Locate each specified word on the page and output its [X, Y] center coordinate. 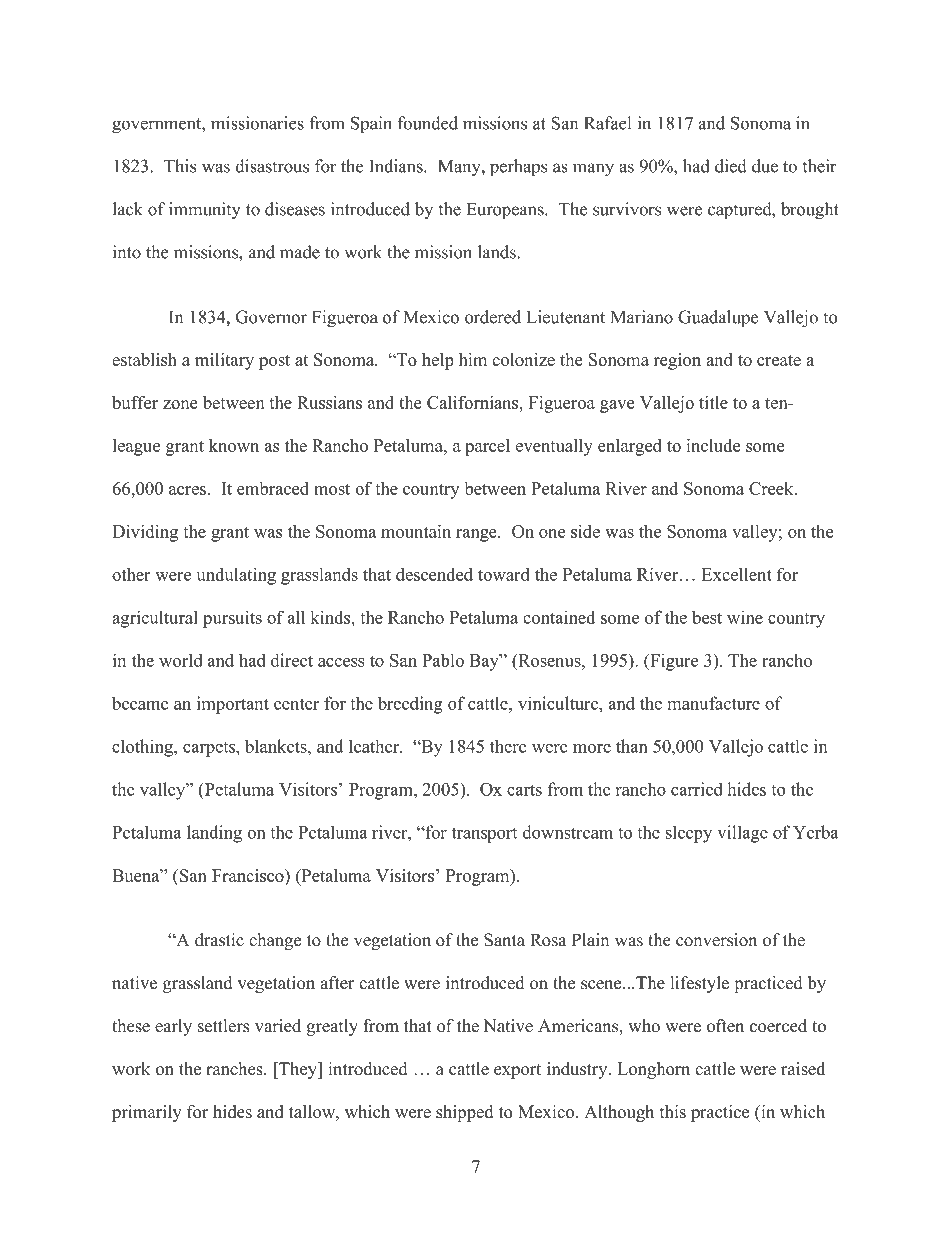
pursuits [232, 619]
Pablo [443, 660]
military [224, 361]
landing [214, 834]
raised [803, 1069]
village [742, 834]
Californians [474, 402]
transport [484, 835]
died [731, 166]
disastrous [272, 166]
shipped [464, 1113]
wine [745, 617]
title [713, 402]
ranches [235, 1069]
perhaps [518, 168]
